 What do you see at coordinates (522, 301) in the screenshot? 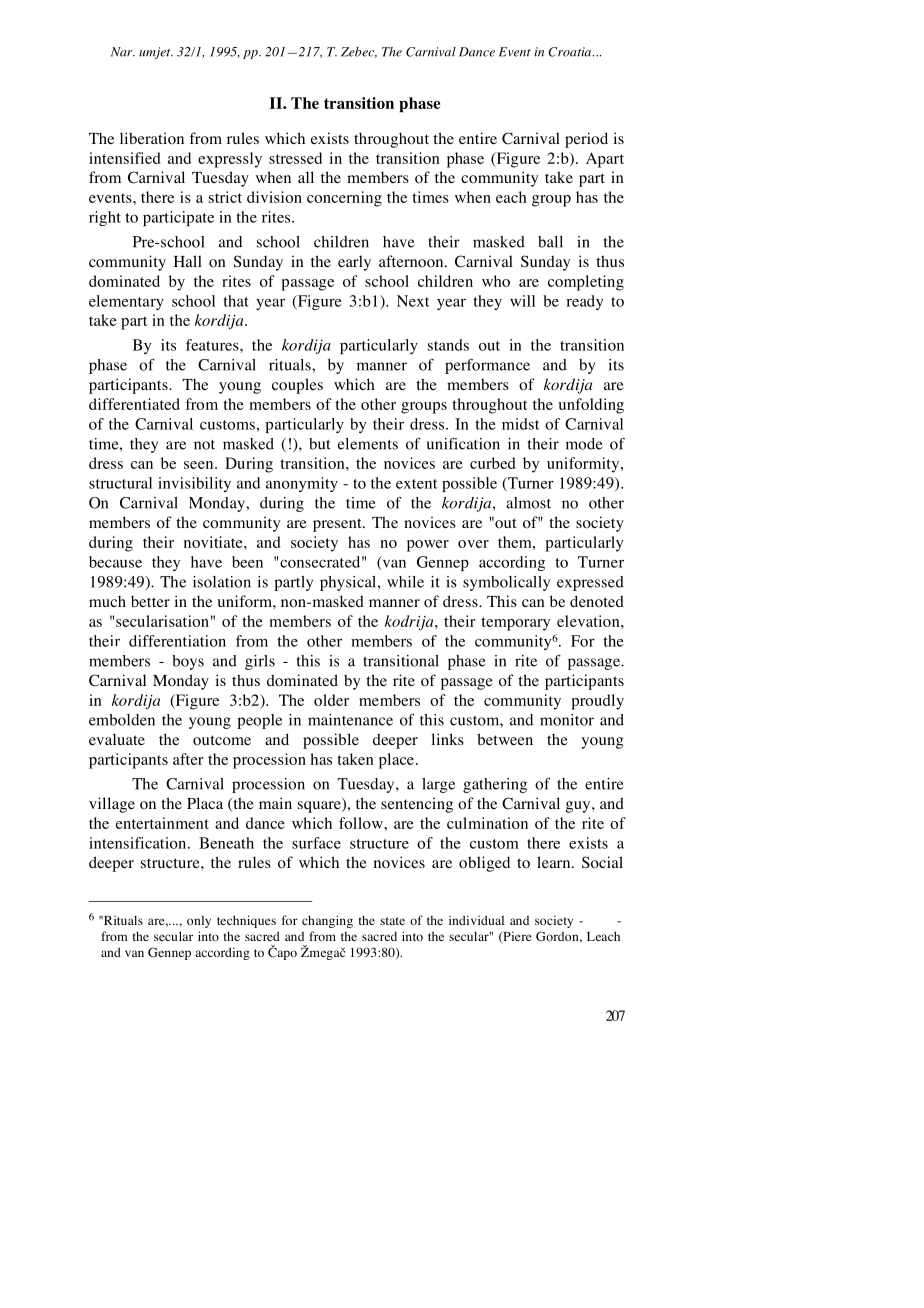
I see `will` at bounding box center [522, 301].
